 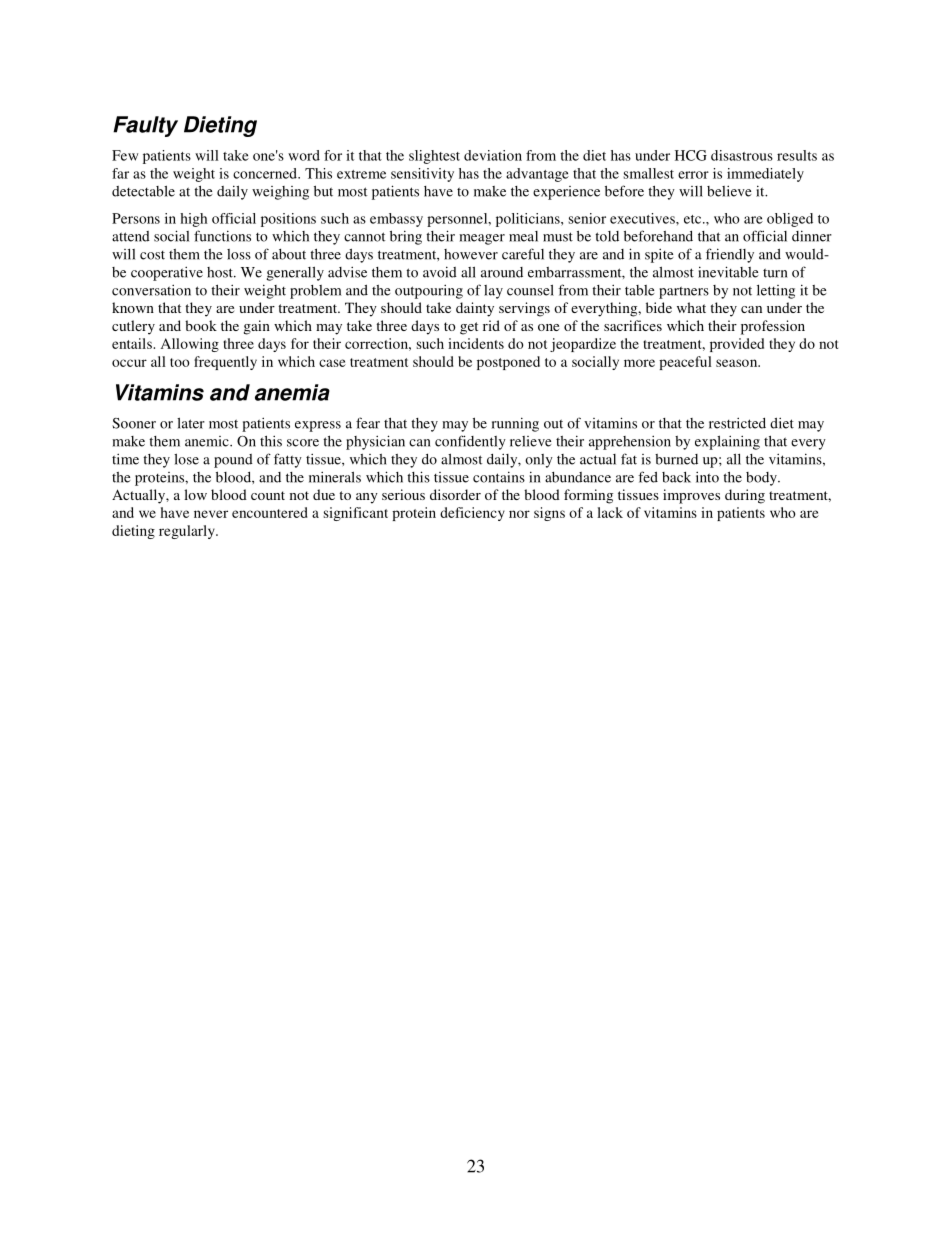 What do you see at coordinates (191, 423) in the screenshot?
I see `later` at bounding box center [191, 423].
